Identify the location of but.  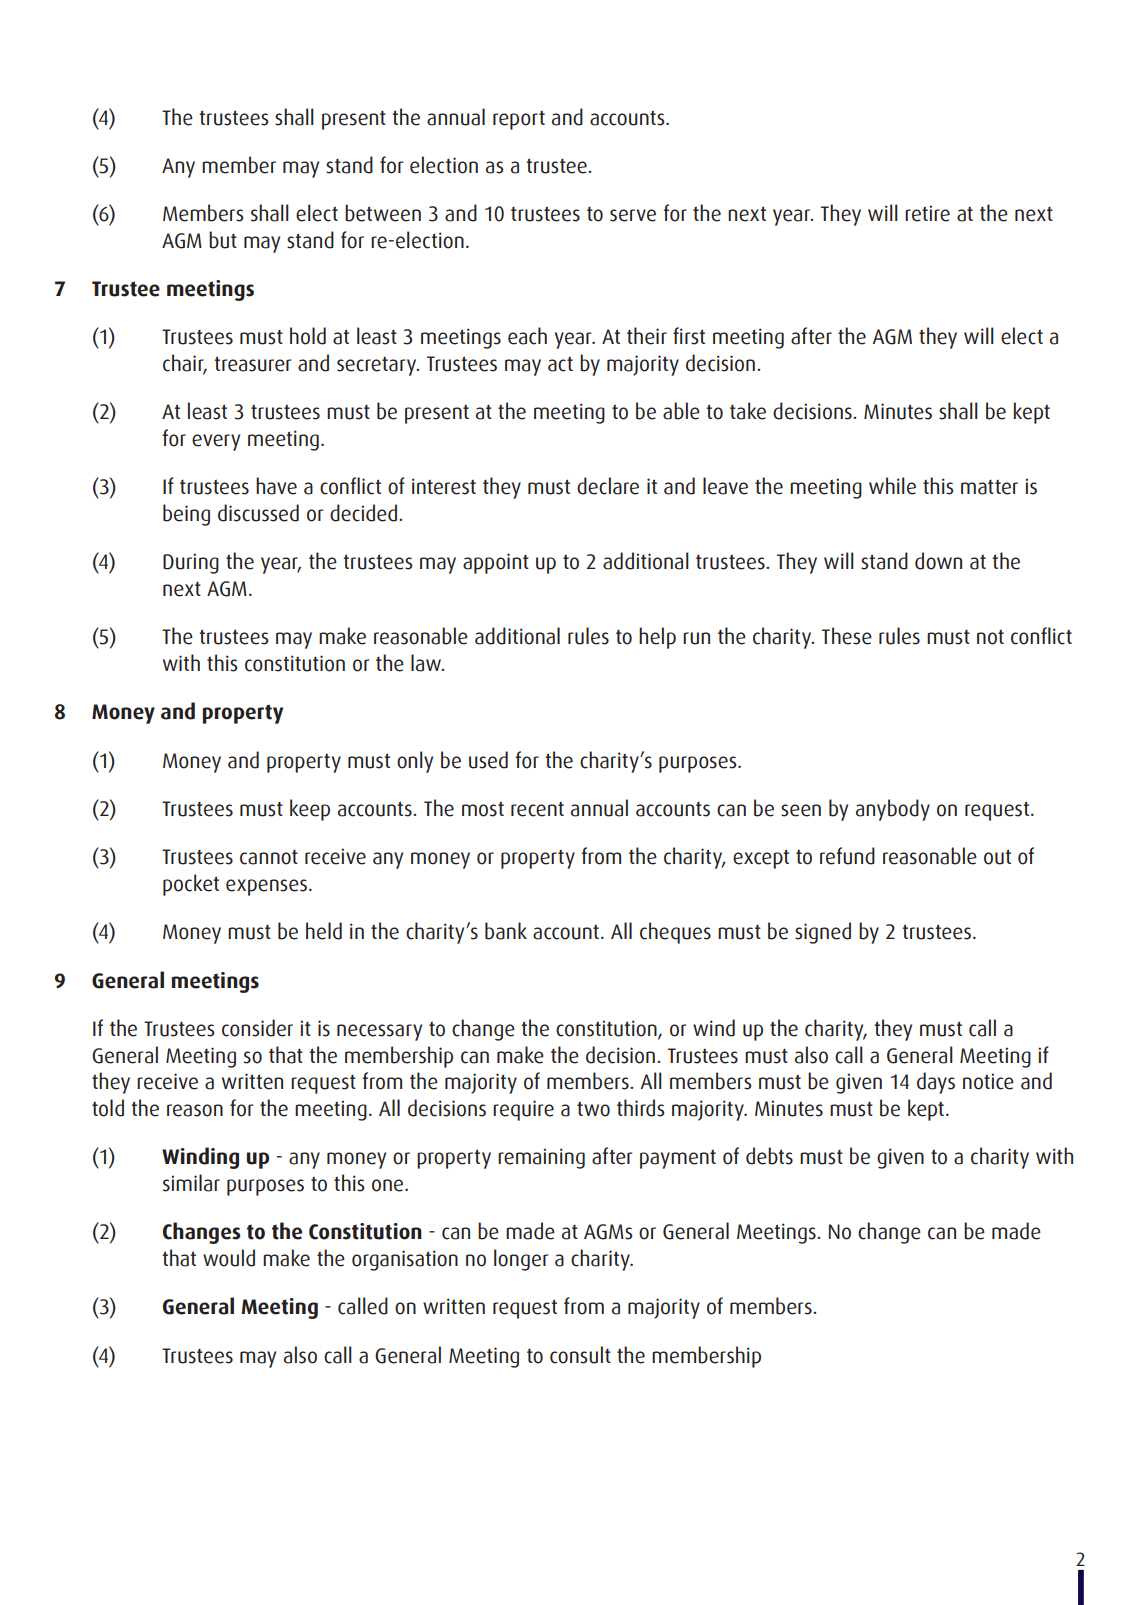
(223, 240).
